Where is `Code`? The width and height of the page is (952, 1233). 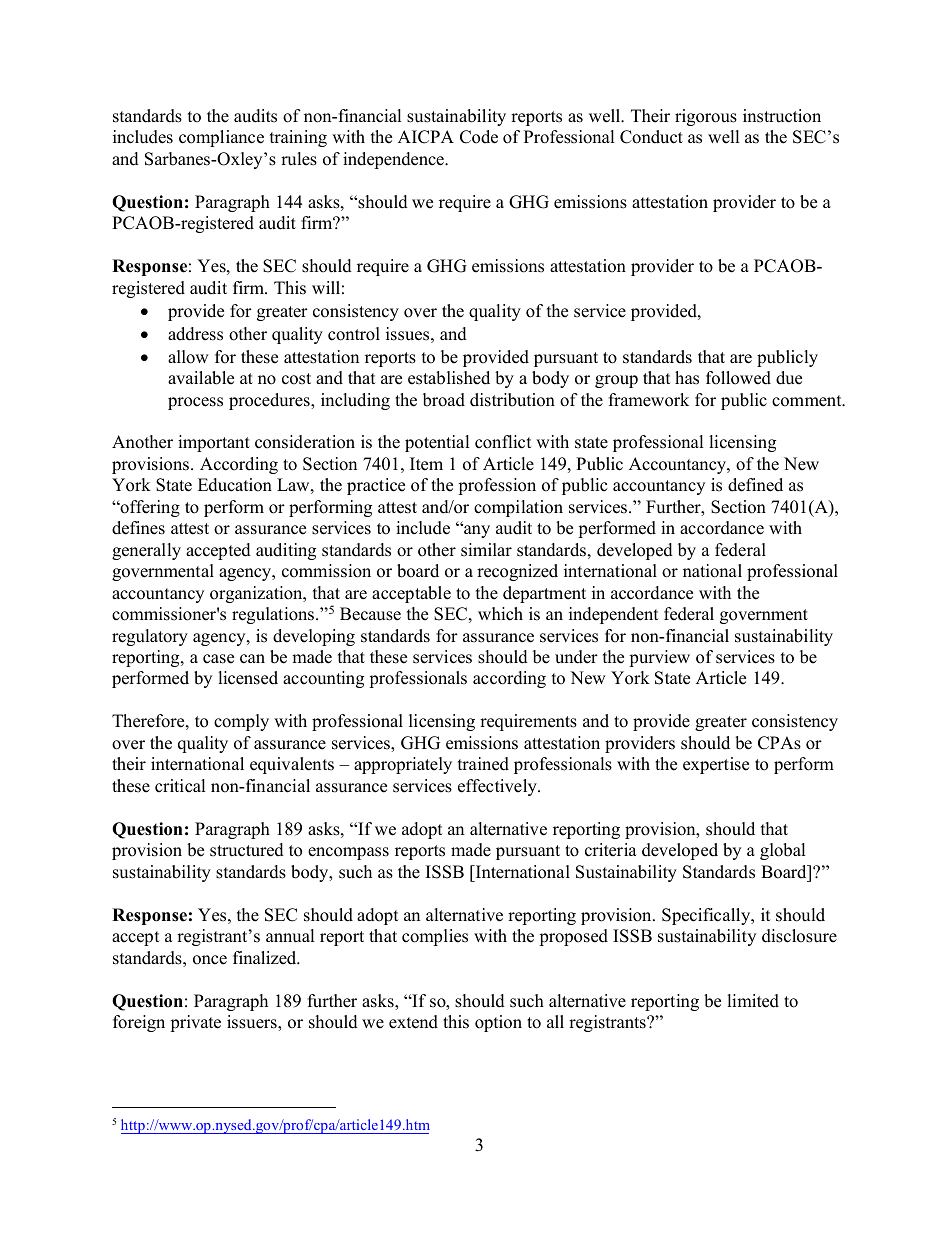
Code is located at coordinates (479, 137).
